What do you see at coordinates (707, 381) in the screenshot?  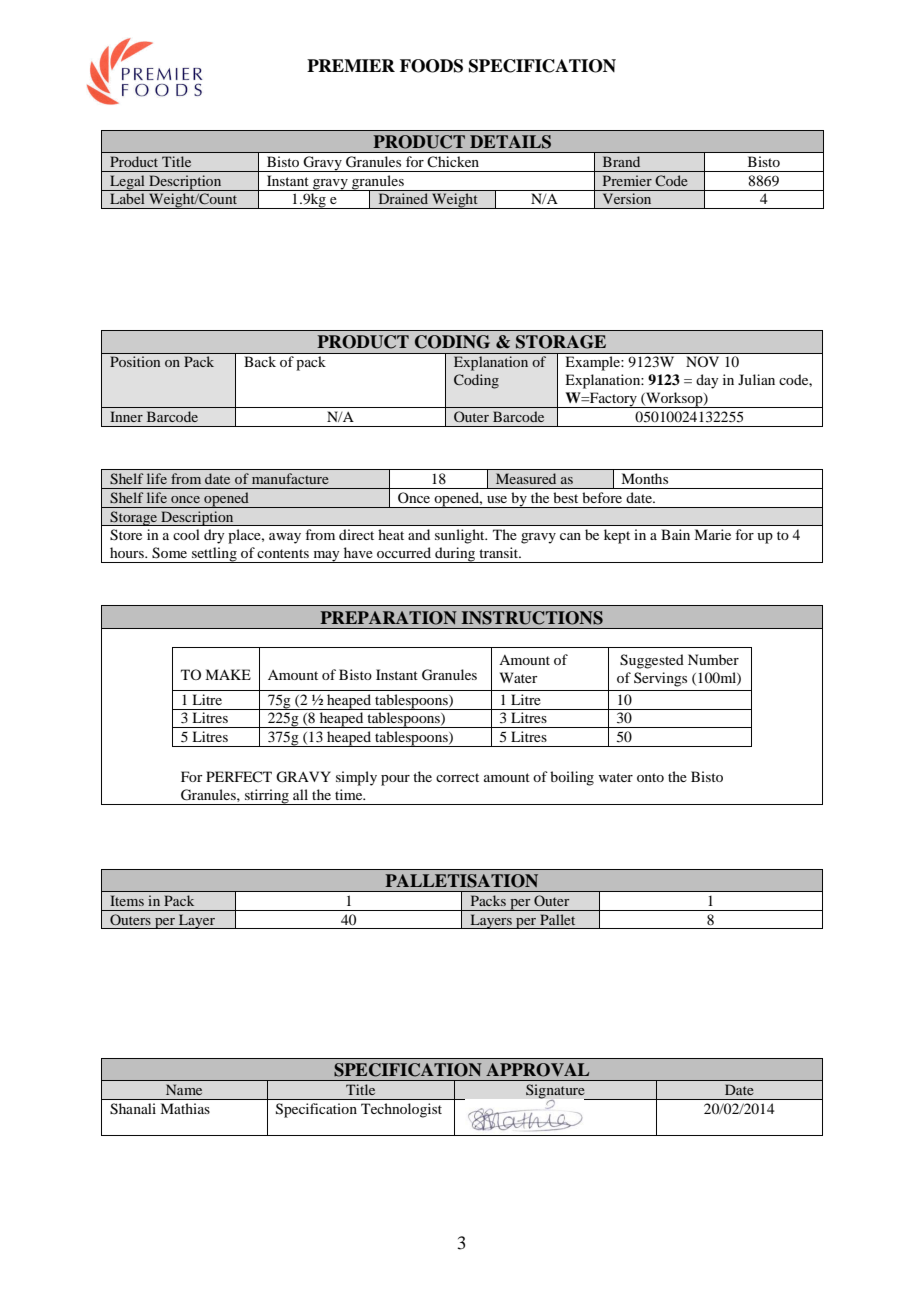 I see `day` at bounding box center [707, 381].
